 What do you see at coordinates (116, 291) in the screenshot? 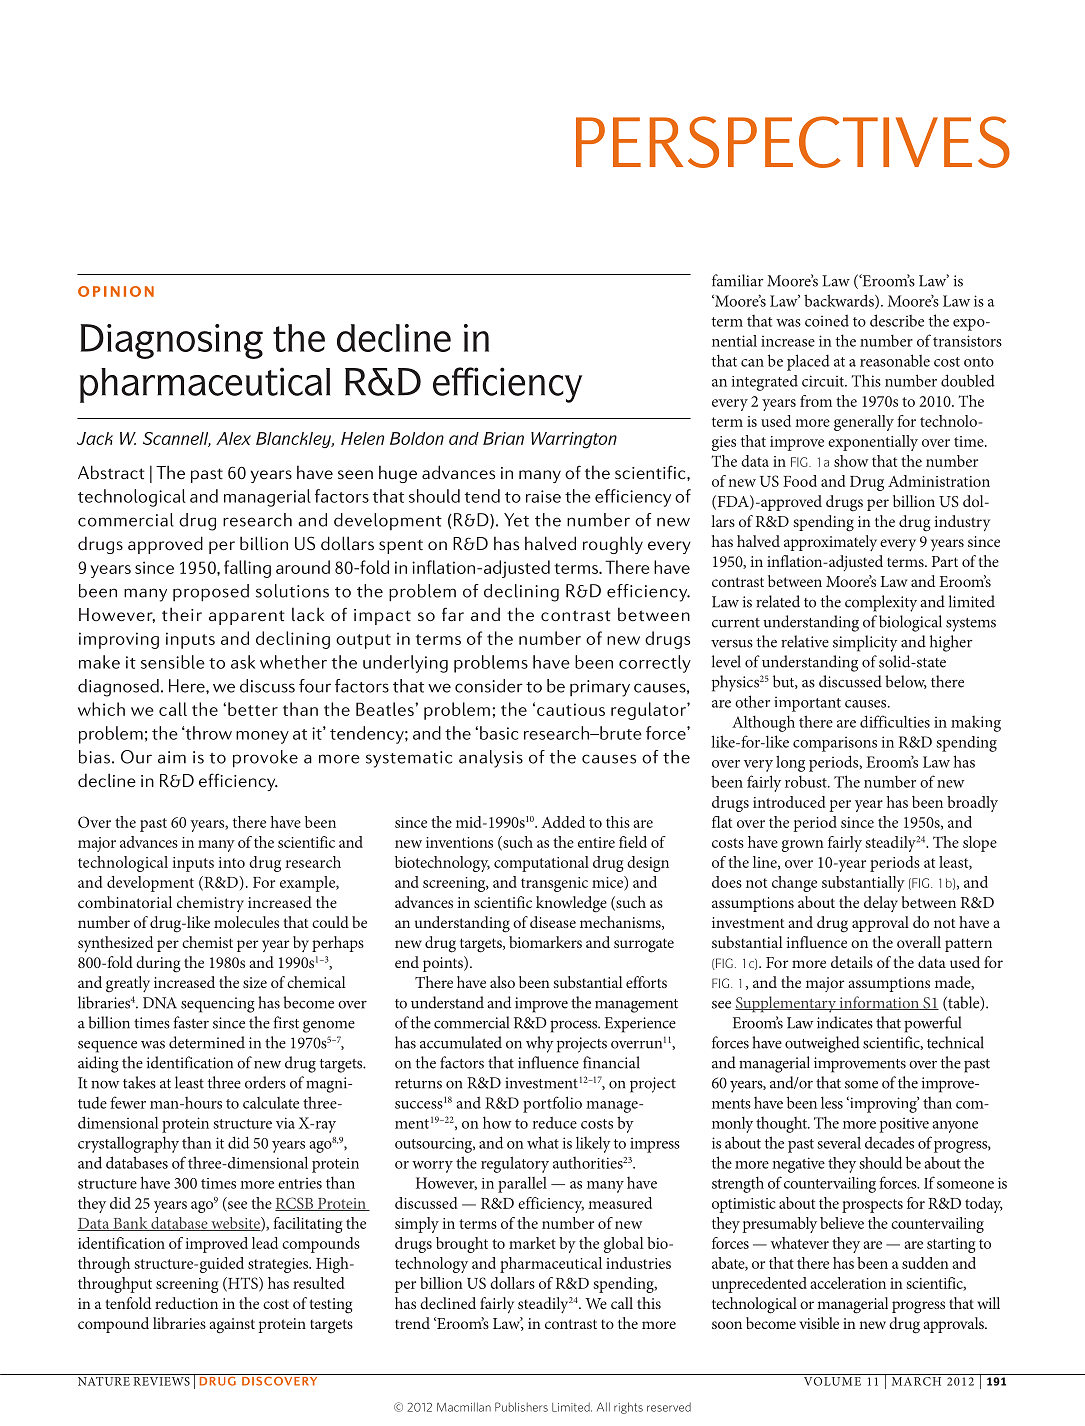
I see `OPINION` at bounding box center [116, 291].
